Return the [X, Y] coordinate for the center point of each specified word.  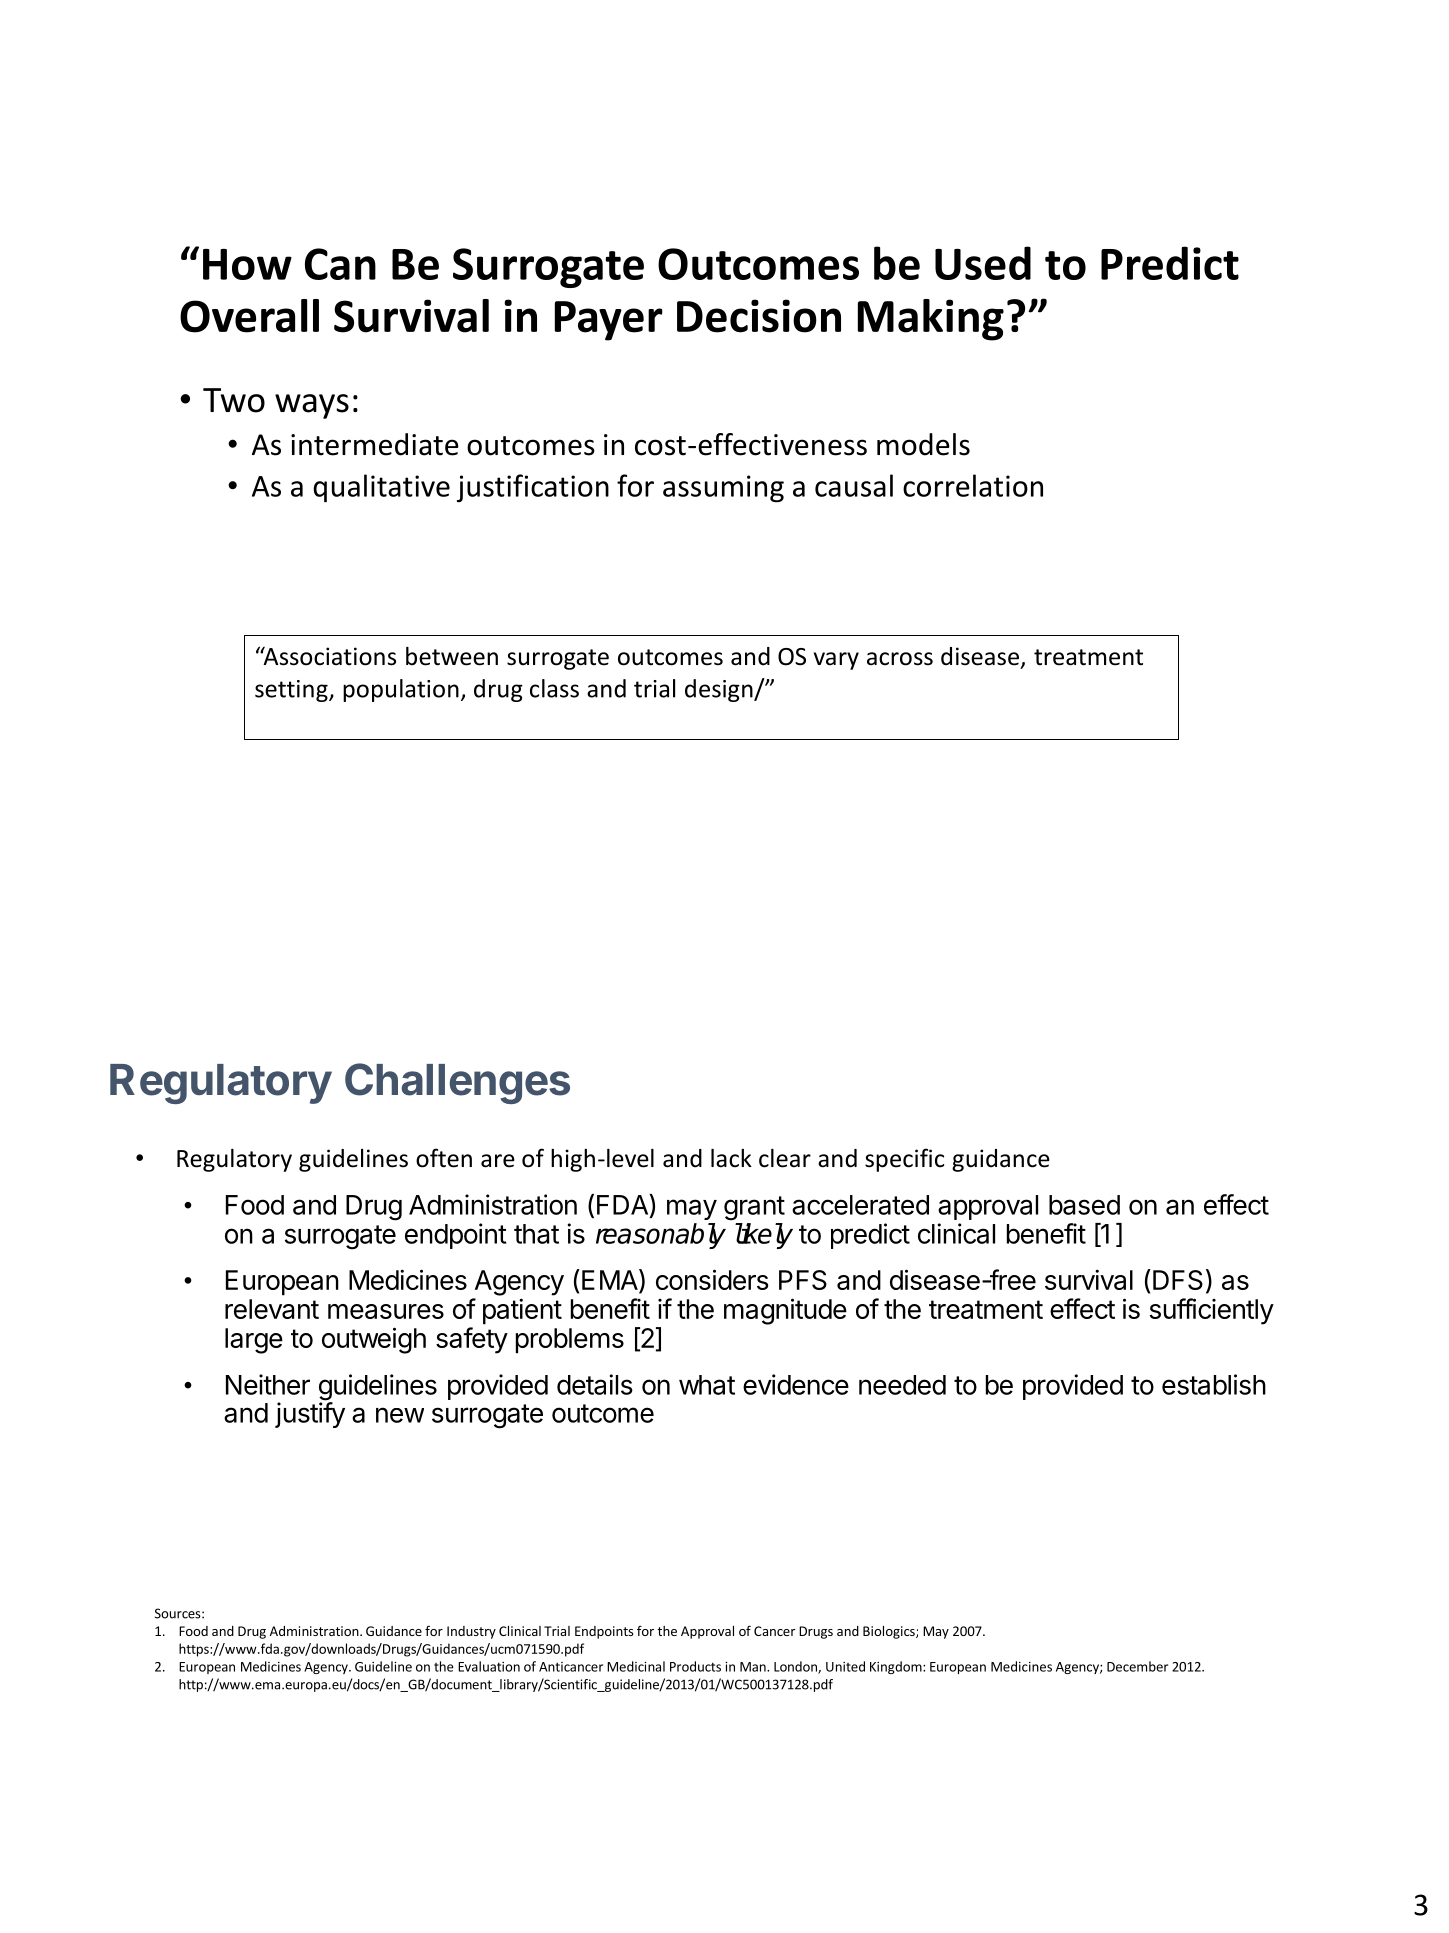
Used [983, 263]
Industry [471, 1632]
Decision [759, 316]
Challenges [457, 1083]
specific [904, 1160]
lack [731, 1158]
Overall [249, 316]
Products [695, 1666]
